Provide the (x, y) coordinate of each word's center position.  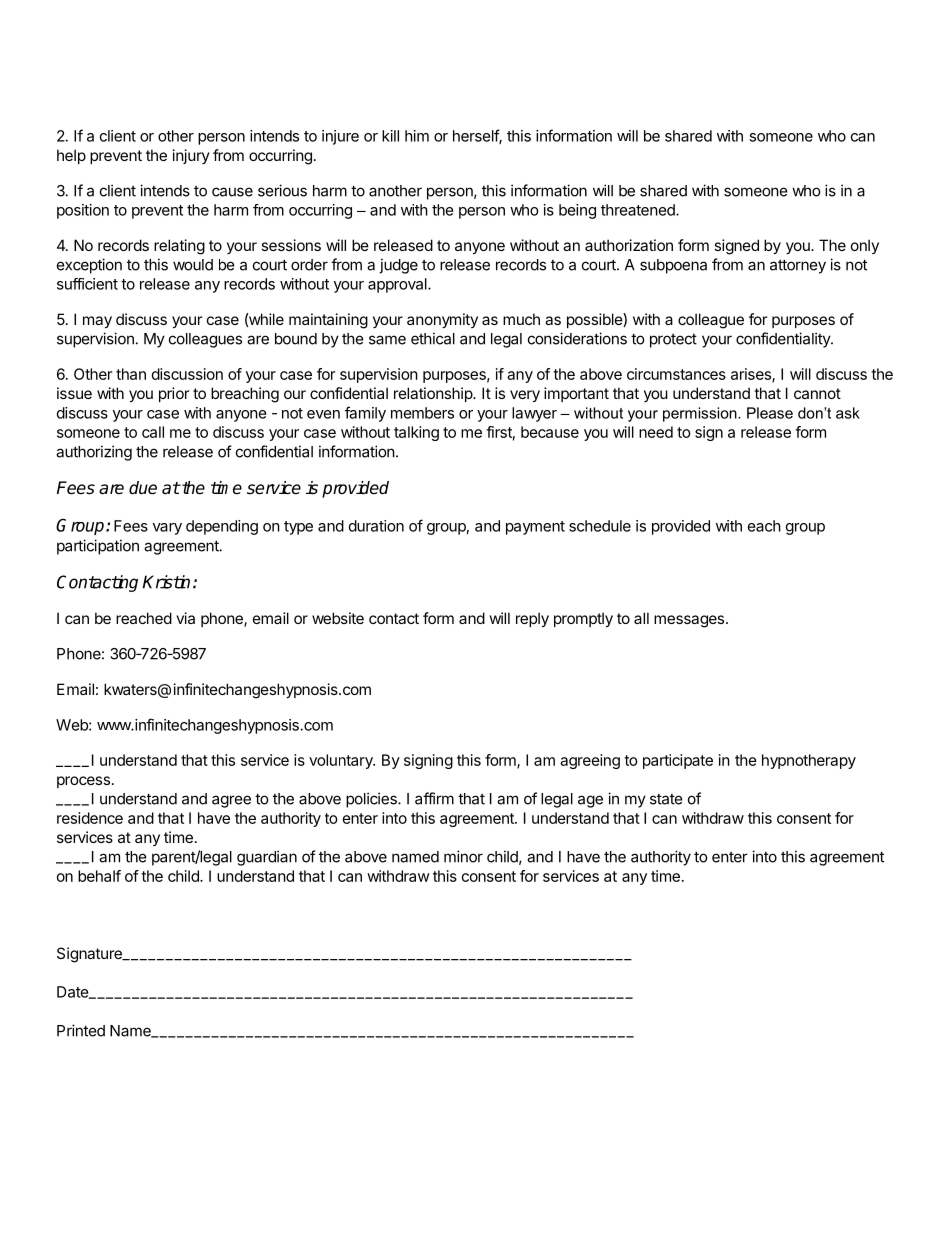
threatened (639, 210)
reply (532, 619)
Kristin (166, 582)
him (417, 136)
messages (689, 621)
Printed (81, 1030)
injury (191, 156)
